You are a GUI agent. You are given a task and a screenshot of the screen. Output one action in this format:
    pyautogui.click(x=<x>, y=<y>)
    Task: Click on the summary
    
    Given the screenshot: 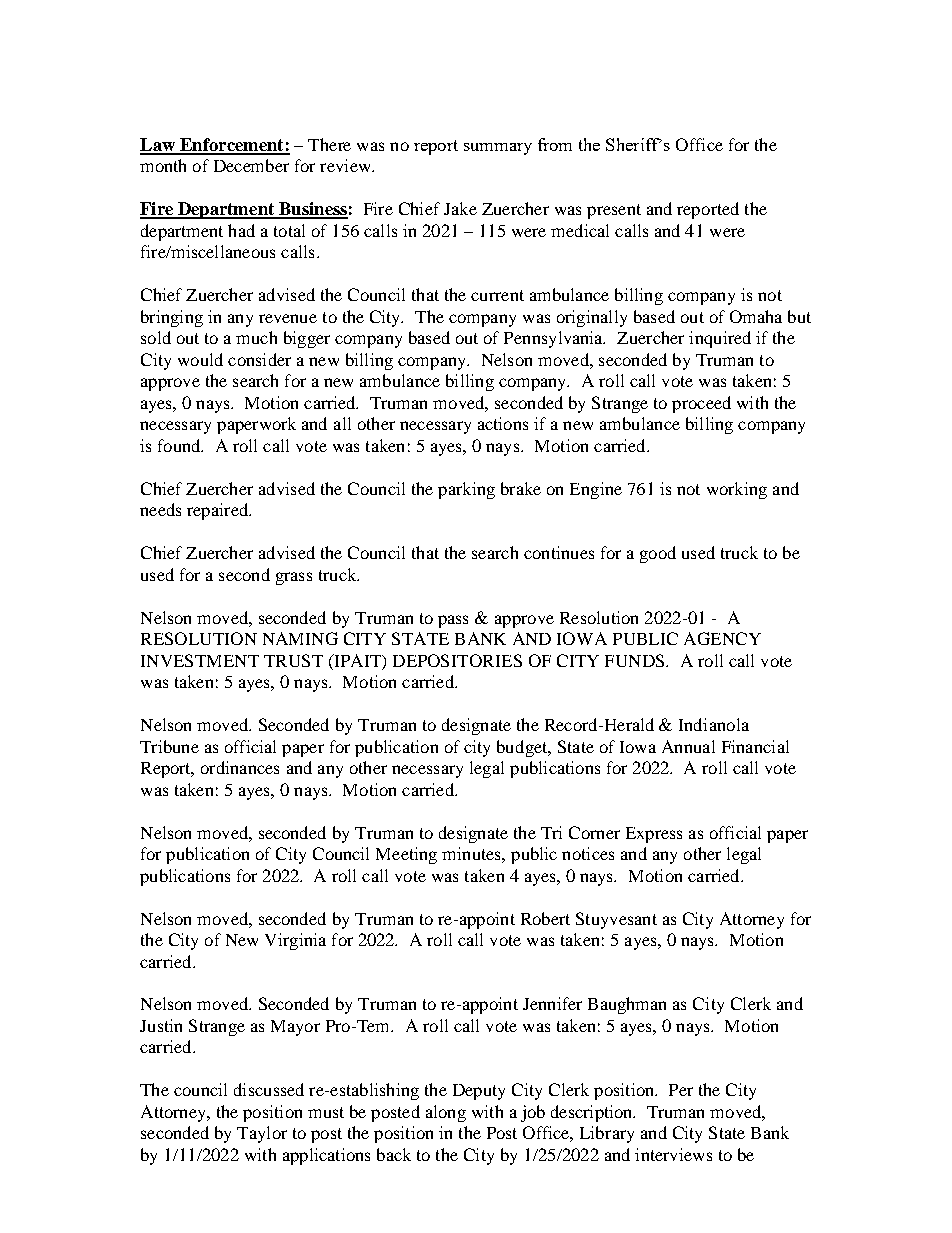 What is the action you would take?
    pyautogui.click(x=498, y=149)
